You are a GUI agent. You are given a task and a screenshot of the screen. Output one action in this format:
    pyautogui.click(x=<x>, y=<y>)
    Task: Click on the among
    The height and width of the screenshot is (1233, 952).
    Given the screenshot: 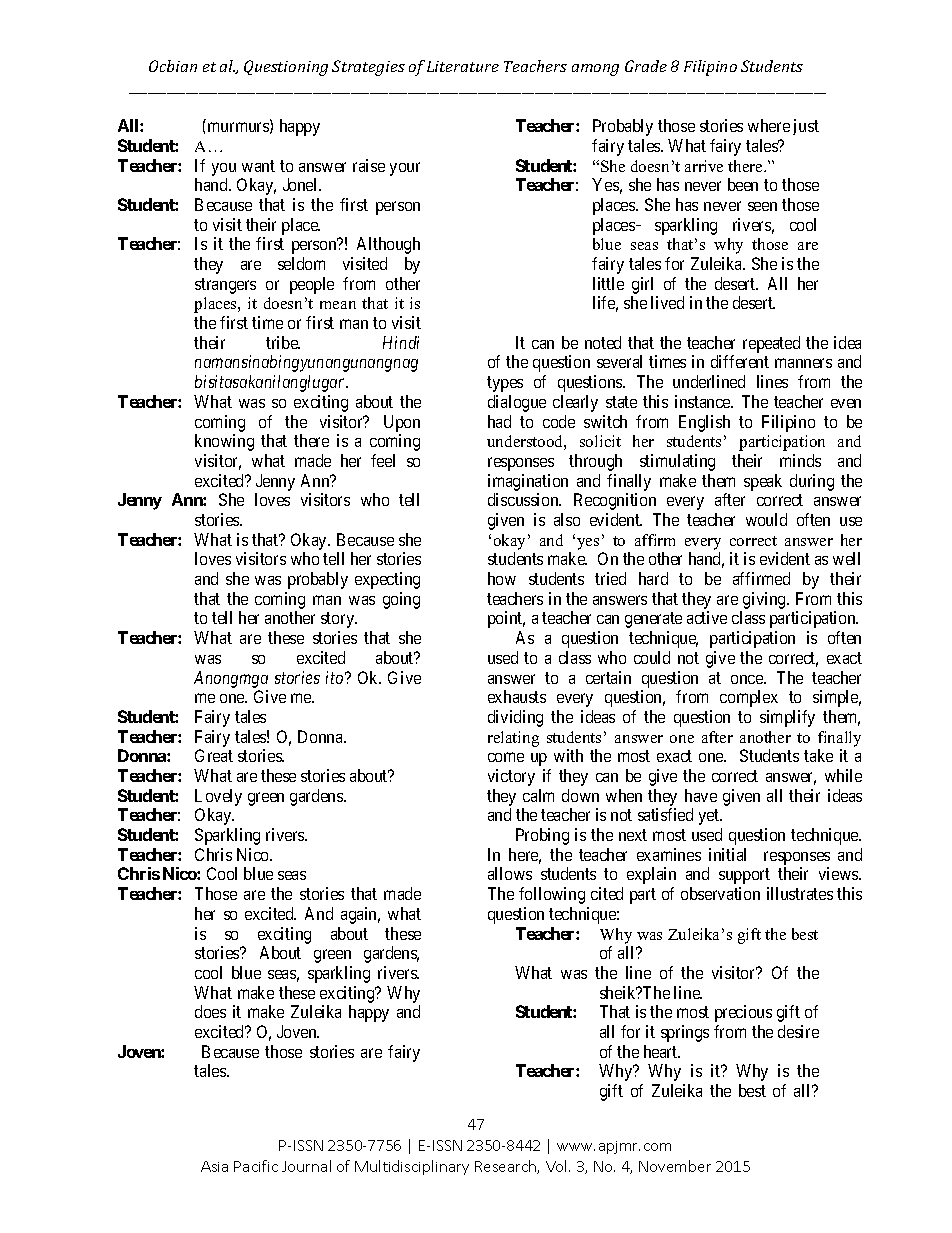 What is the action you would take?
    pyautogui.click(x=595, y=70)
